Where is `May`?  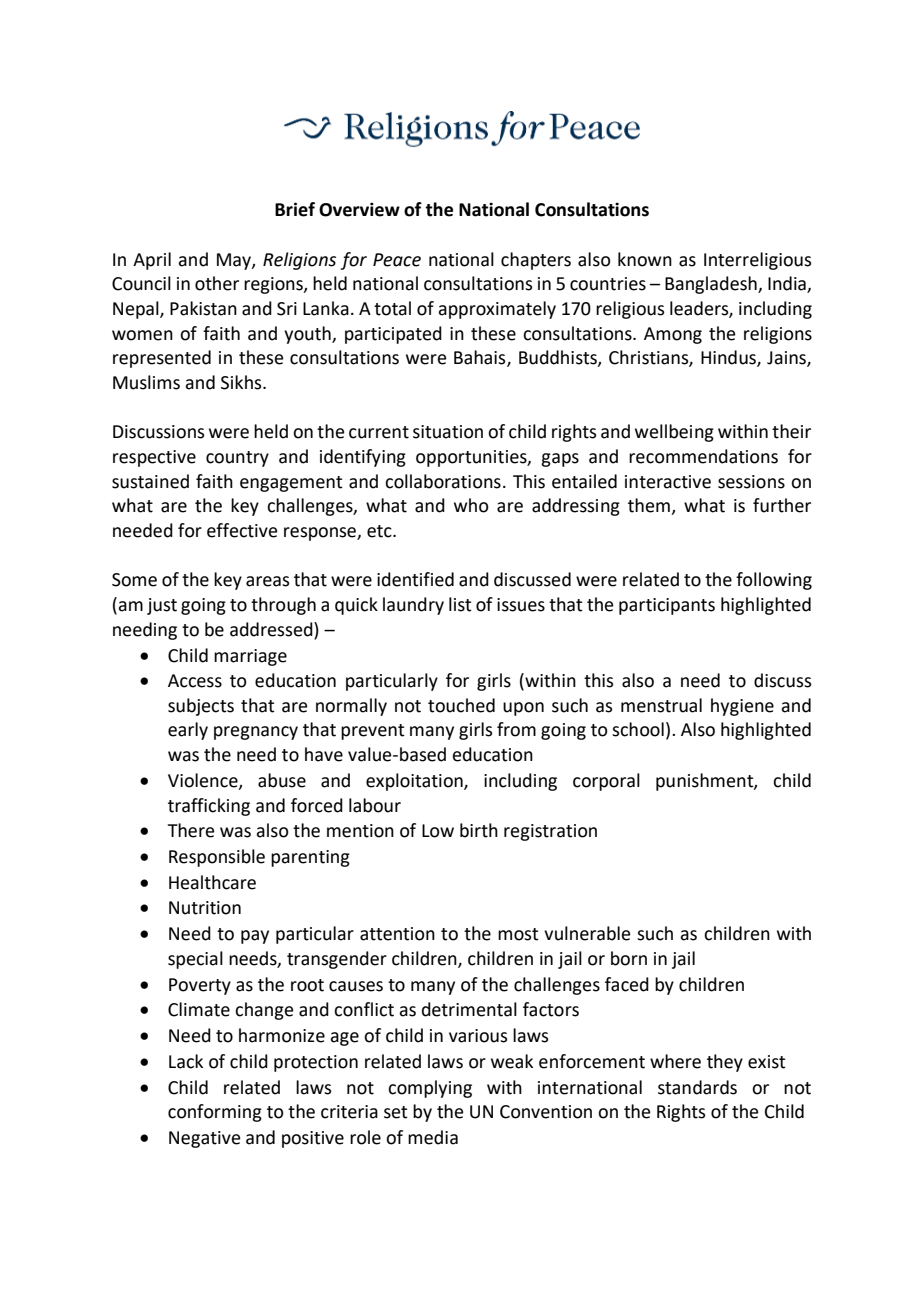
May is located at coordinates (235, 261).
